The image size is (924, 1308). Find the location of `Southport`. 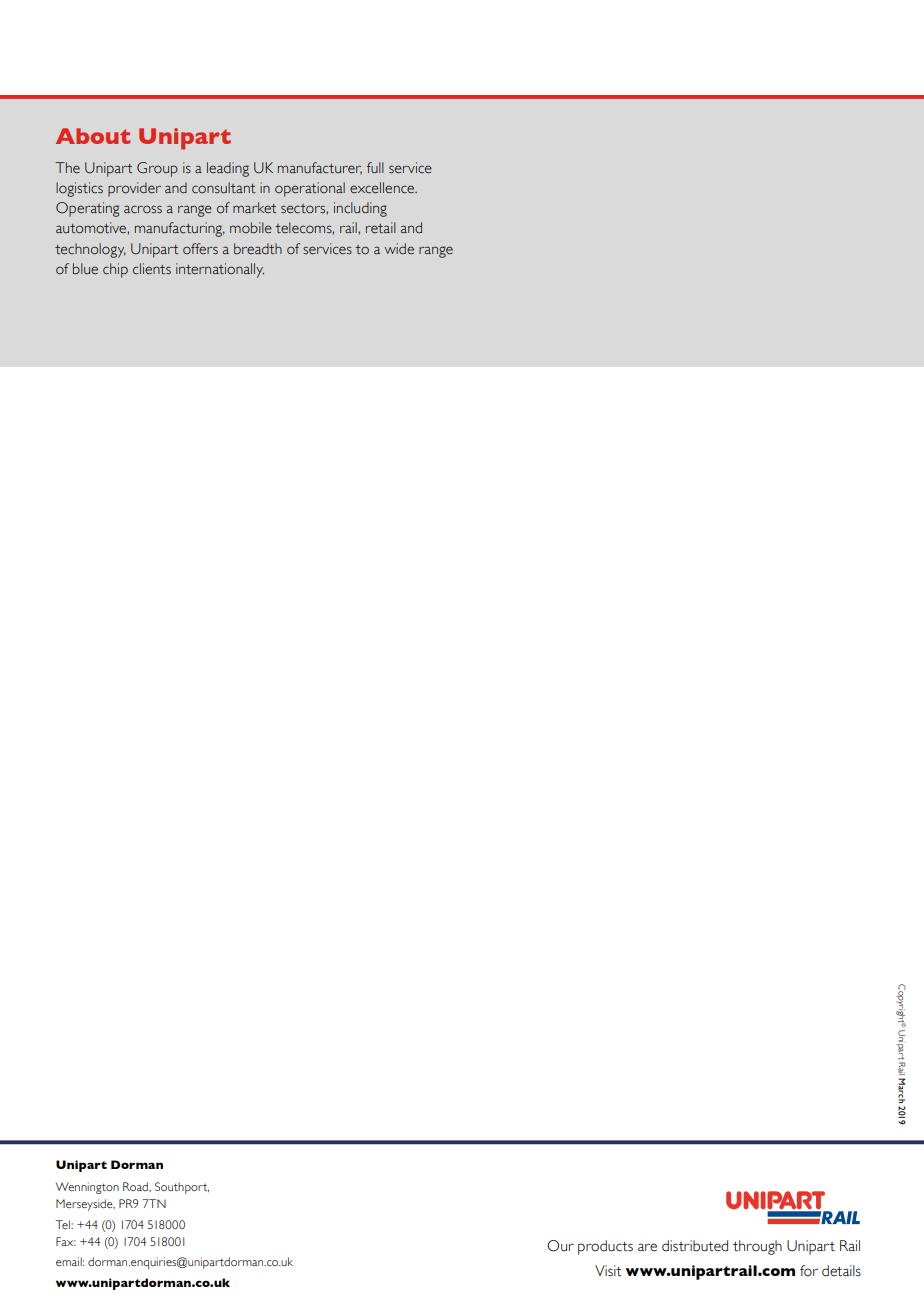

Southport is located at coordinates (182, 1188).
